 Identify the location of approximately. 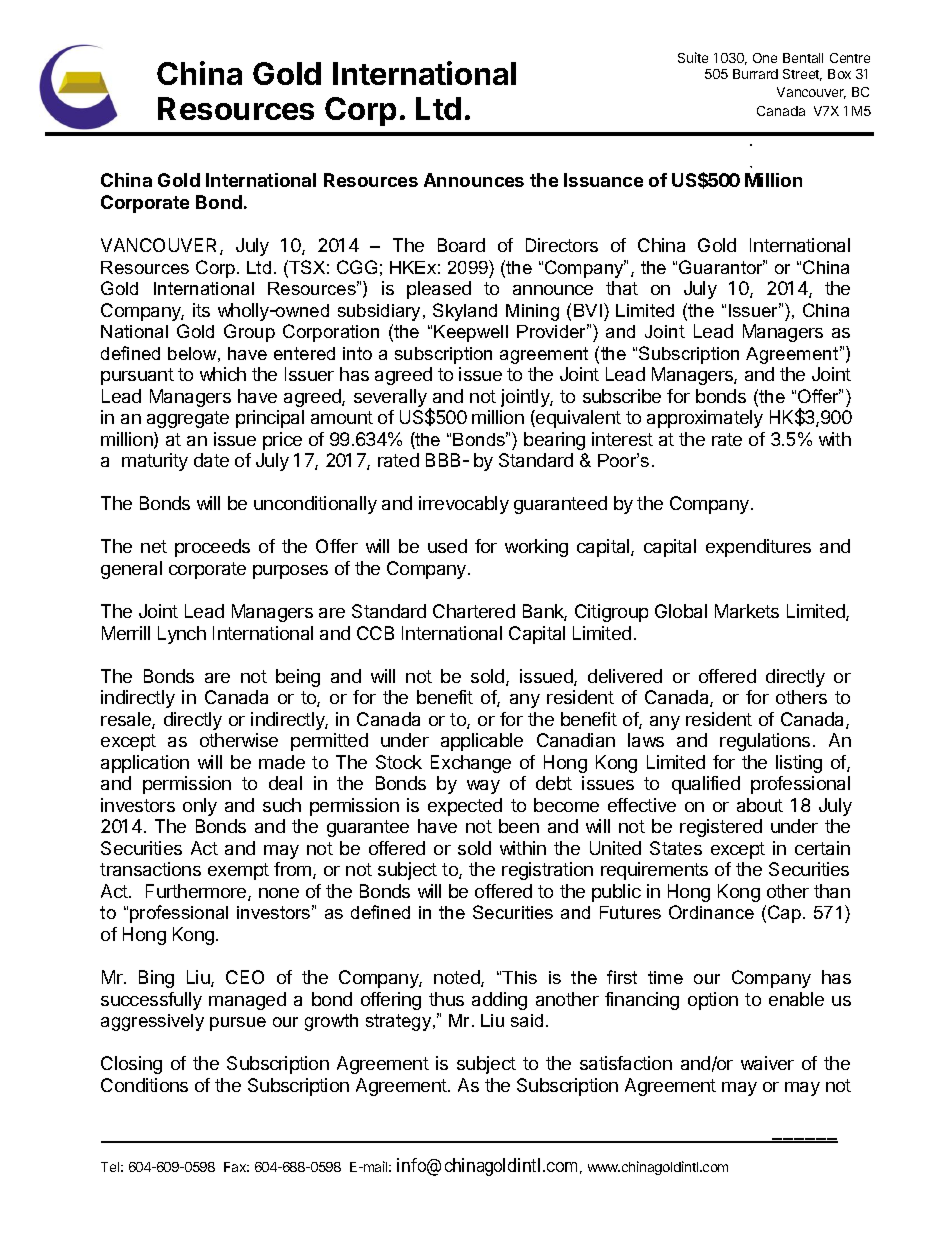
(705, 419).
